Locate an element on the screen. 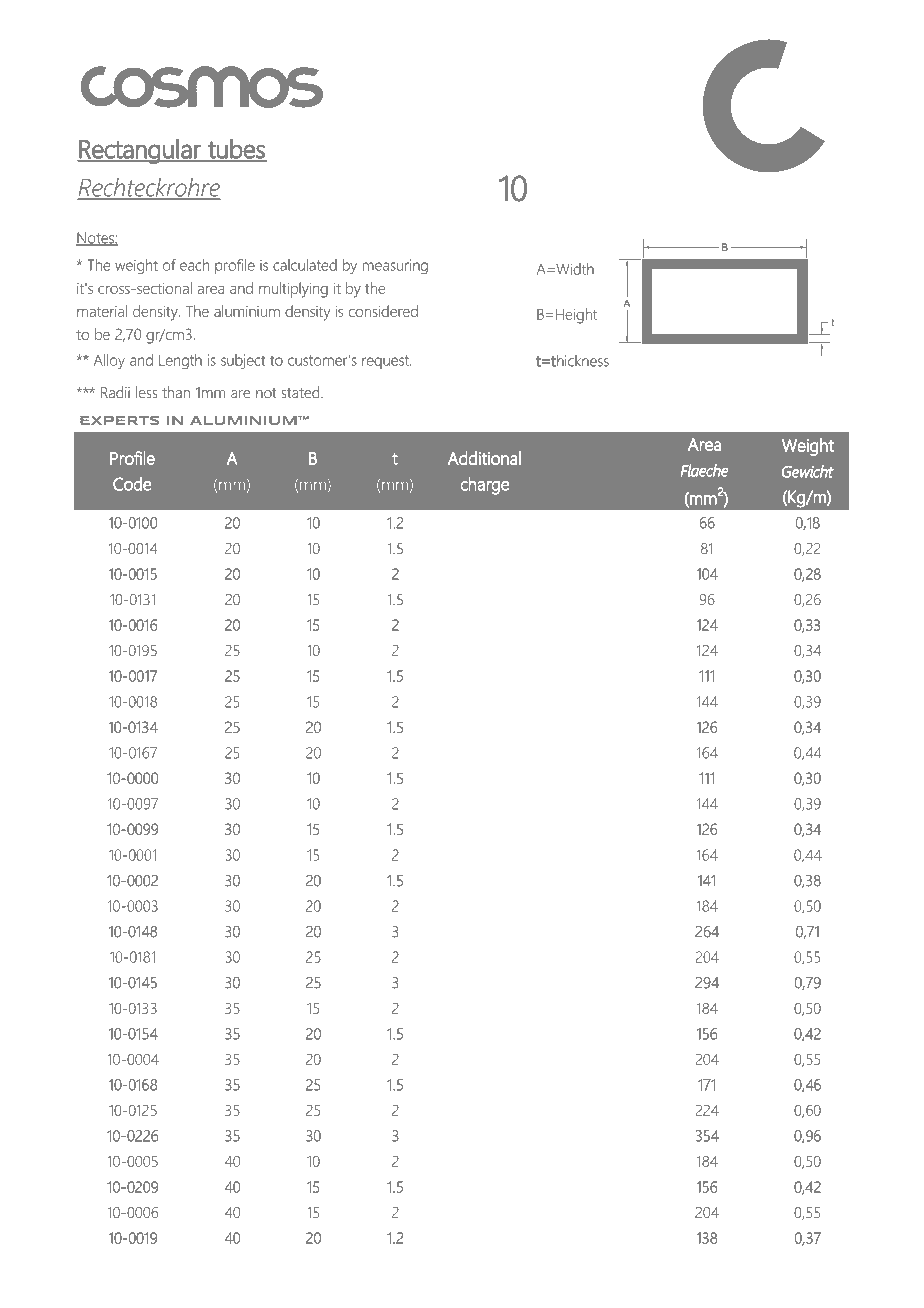 This screenshot has width=924, height=1308. considered is located at coordinates (383, 311).
